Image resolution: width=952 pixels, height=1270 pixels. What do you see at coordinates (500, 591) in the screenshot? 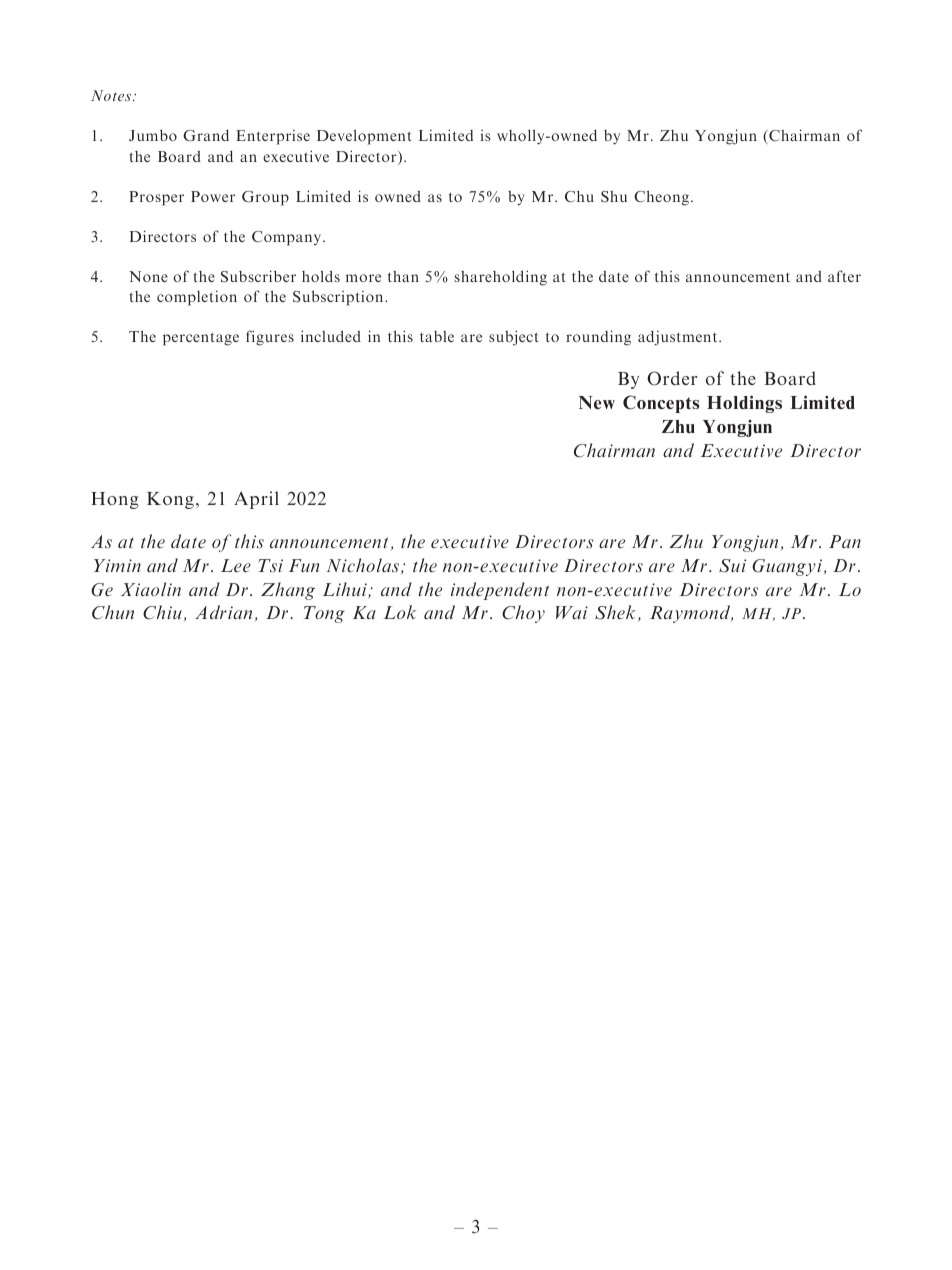
I see `independent` at bounding box center [500, 591].
